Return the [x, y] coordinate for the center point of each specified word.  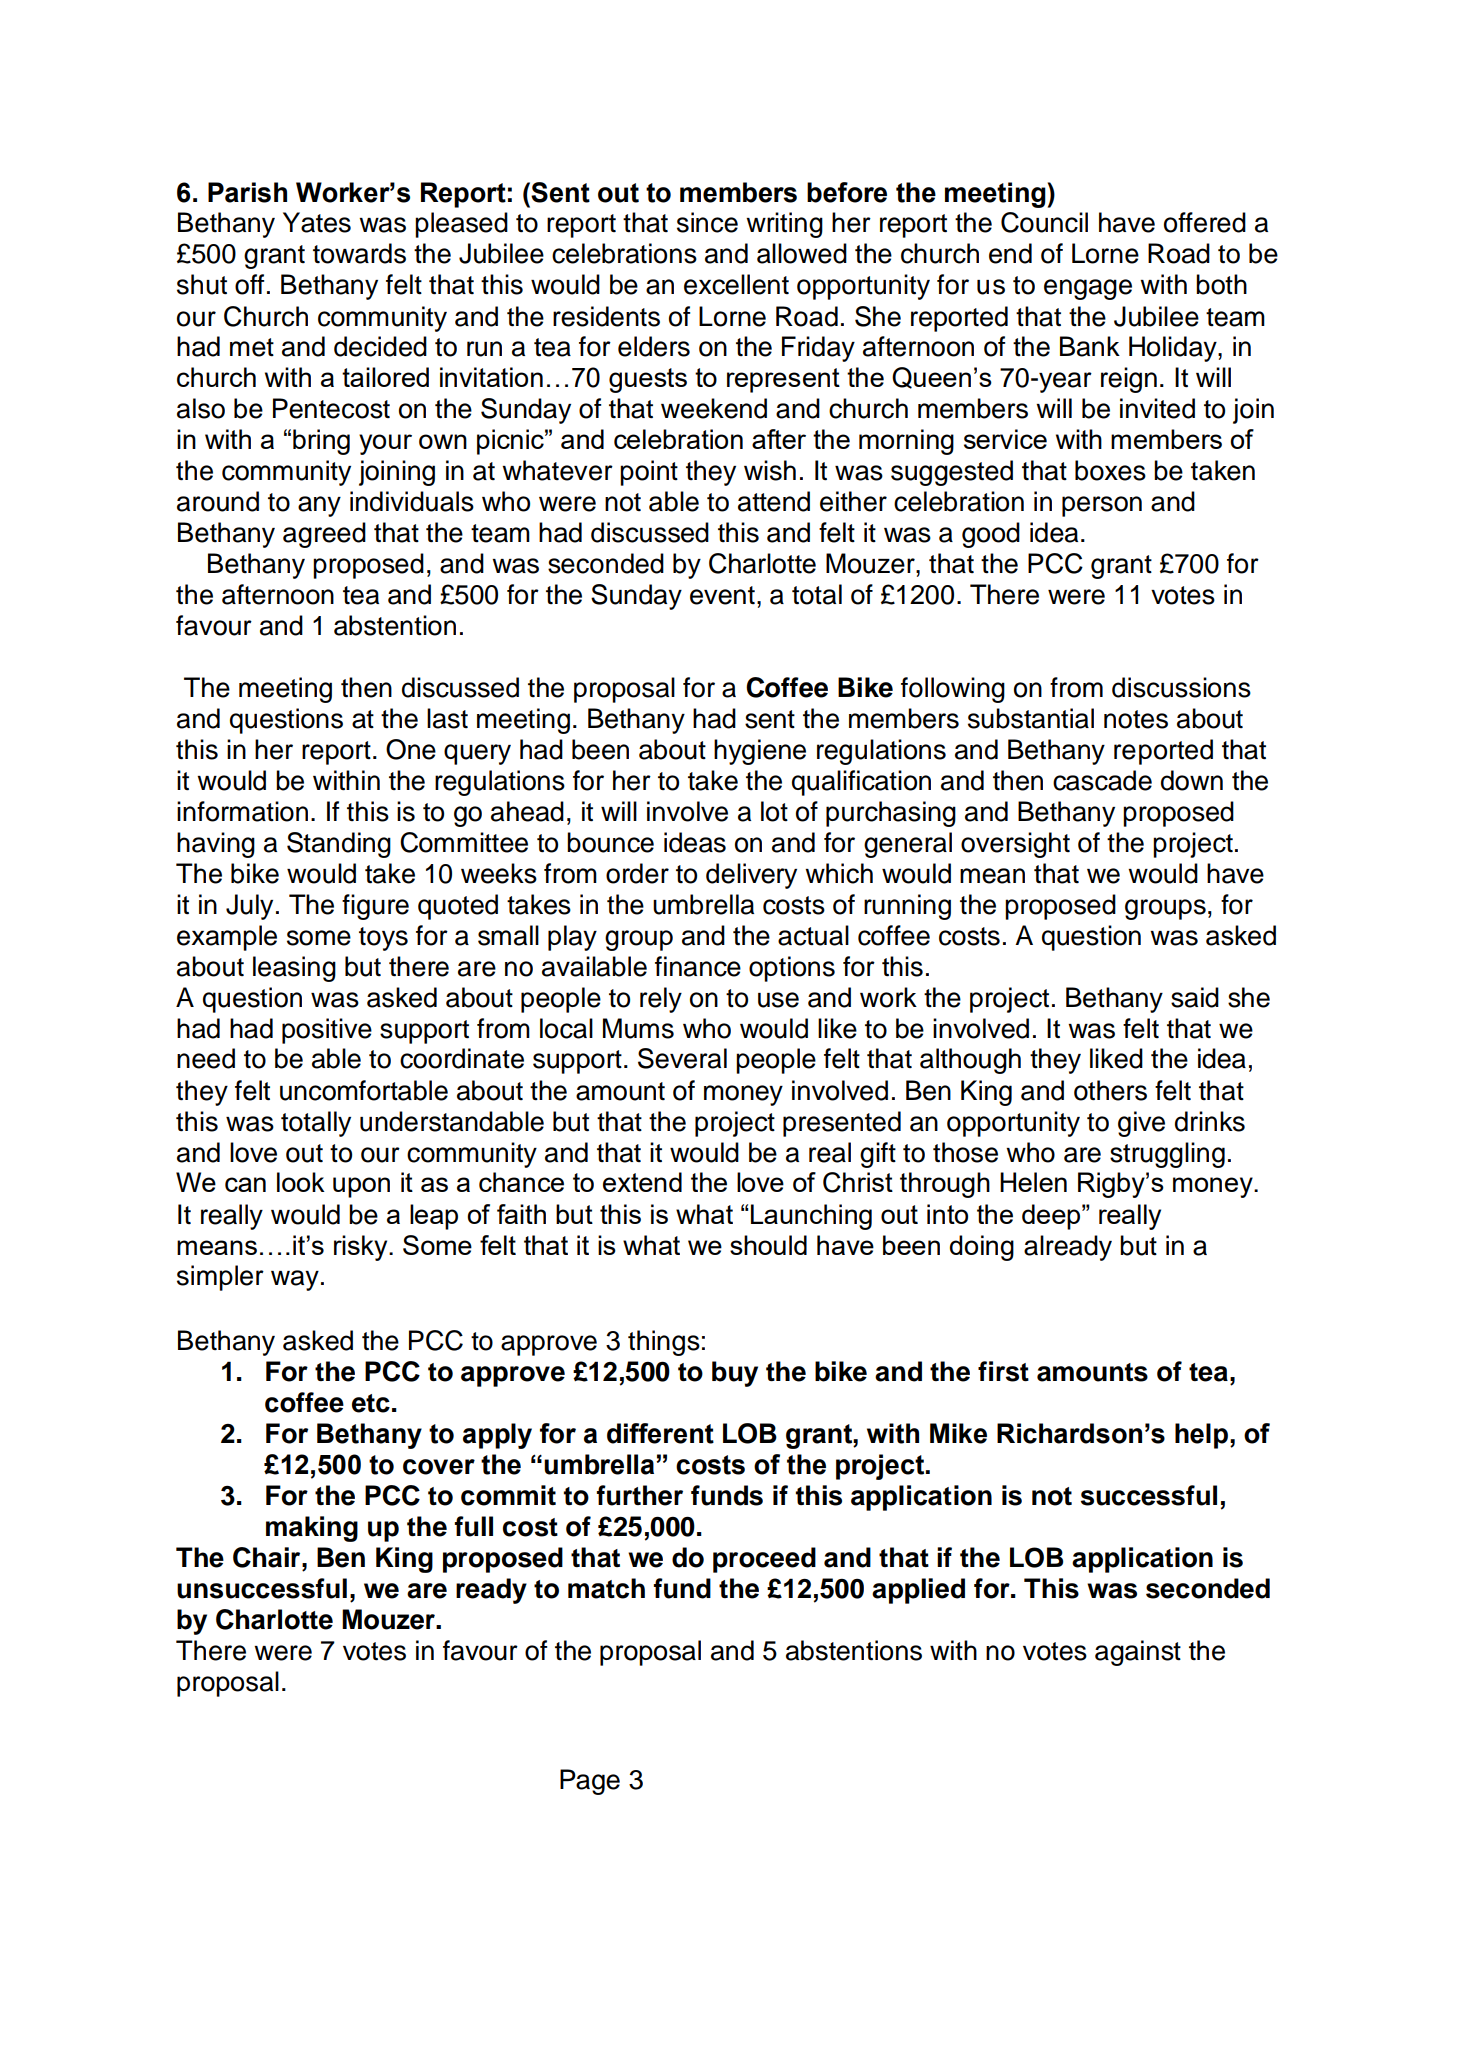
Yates [317, 222]
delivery [751, 876]
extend [642, 1182]
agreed [324, 535]
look [301, 1182]
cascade [1102, 780]
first [1003, 1371]
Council [1044, 222]
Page [590, 1782]
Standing [339, 845]
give [1141, 1124]
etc [371, 1403]
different [660, 1433]
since [707, 222]
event [722, 595]
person [1102, 506]
